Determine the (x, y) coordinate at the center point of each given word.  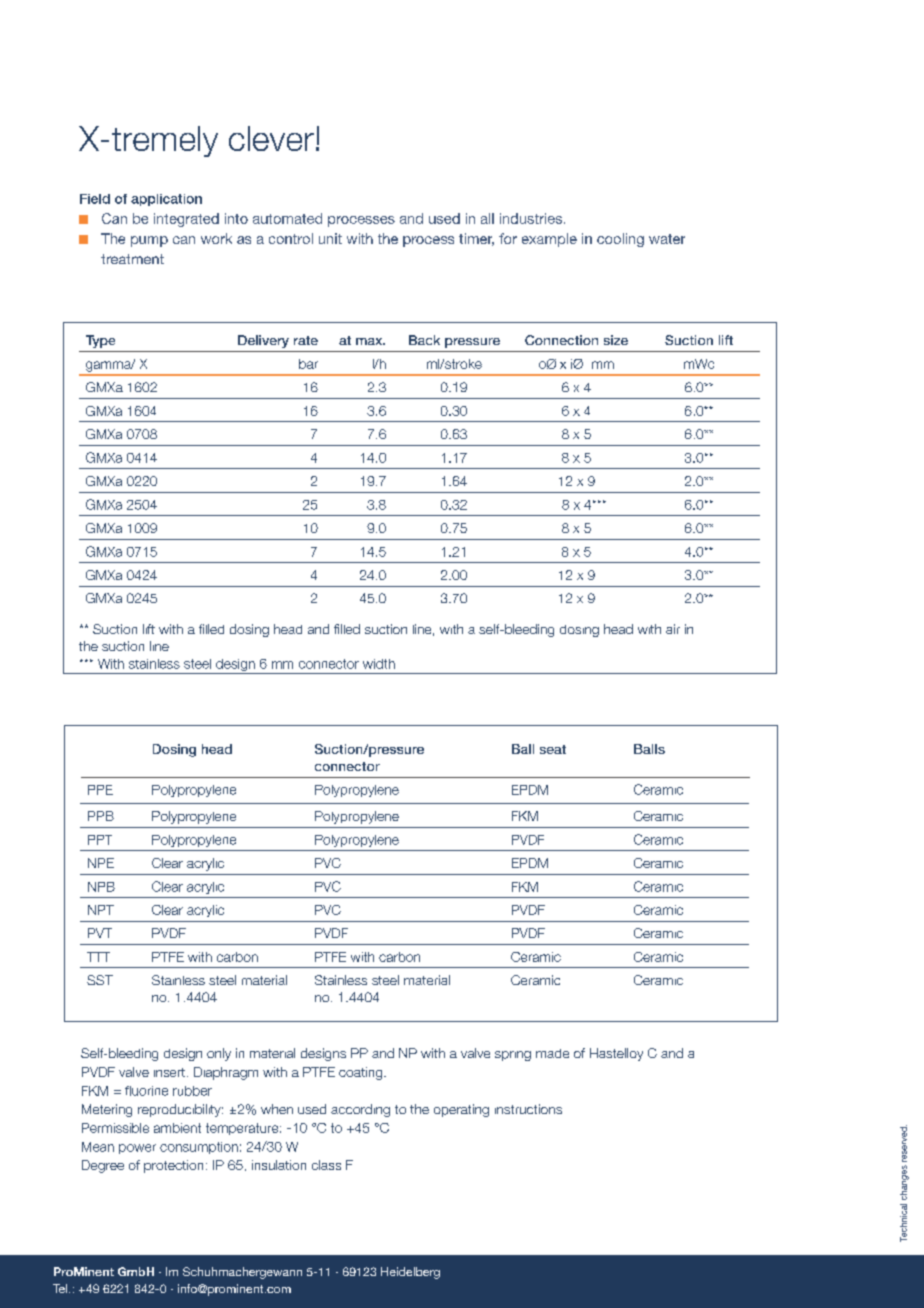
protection (173, 1166)
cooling (620, 240)
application (166, 200)
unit (330, 238)
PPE (100, 790)
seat (553, 749)
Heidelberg (410, 1273)
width (379, 664)
